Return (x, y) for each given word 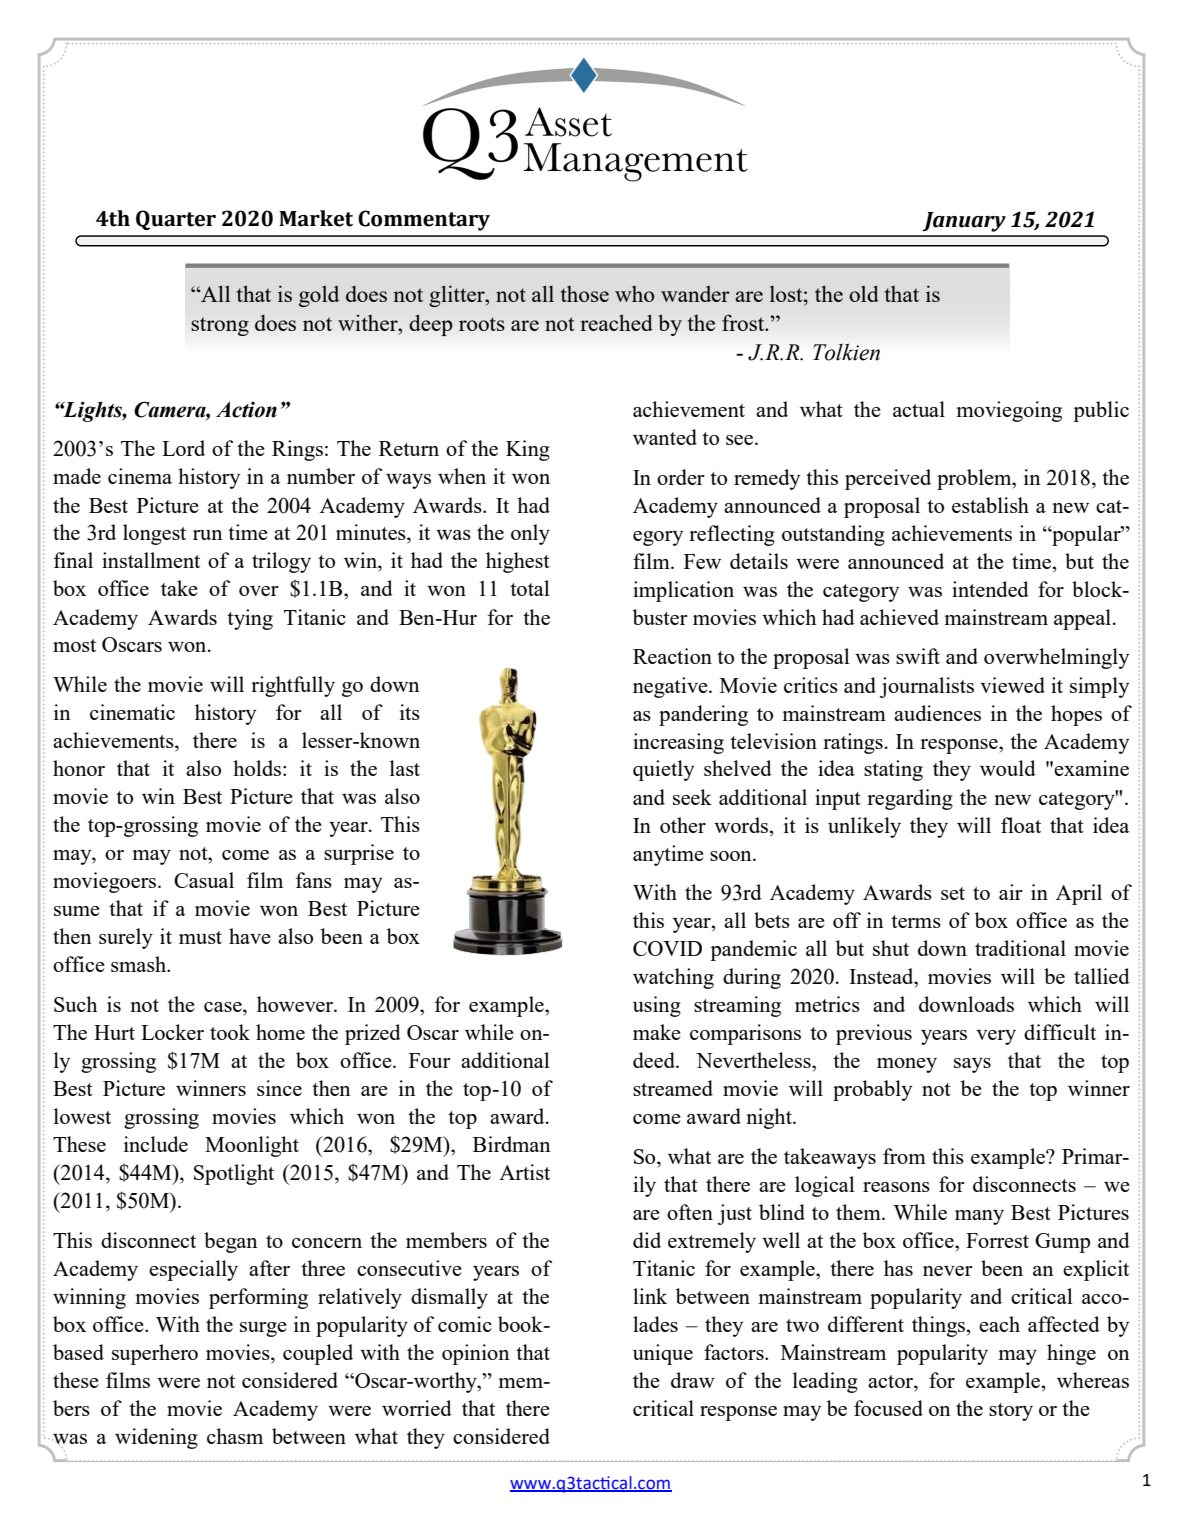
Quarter (176, 220)
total (530, 588)
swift (918, 656)
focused (888, 1408)
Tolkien (846, 352)
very (996, 1037)
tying (250, 619)
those (585, 294)
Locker (172, 1032)
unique (663, 1354)
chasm (235, 1436)
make (657, 1032)
